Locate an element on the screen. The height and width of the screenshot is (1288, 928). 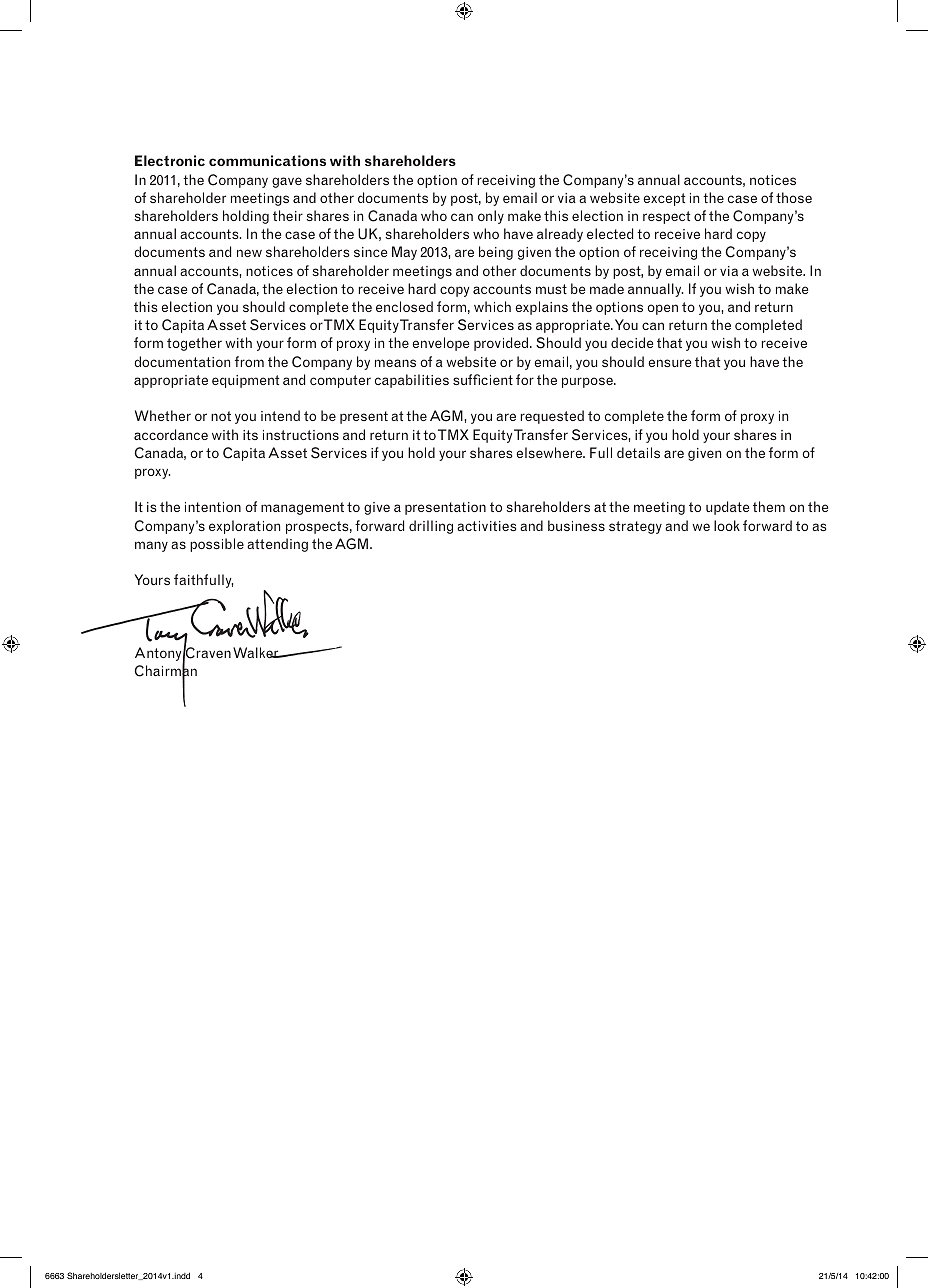
provided is located at coordinates (502, 344).
